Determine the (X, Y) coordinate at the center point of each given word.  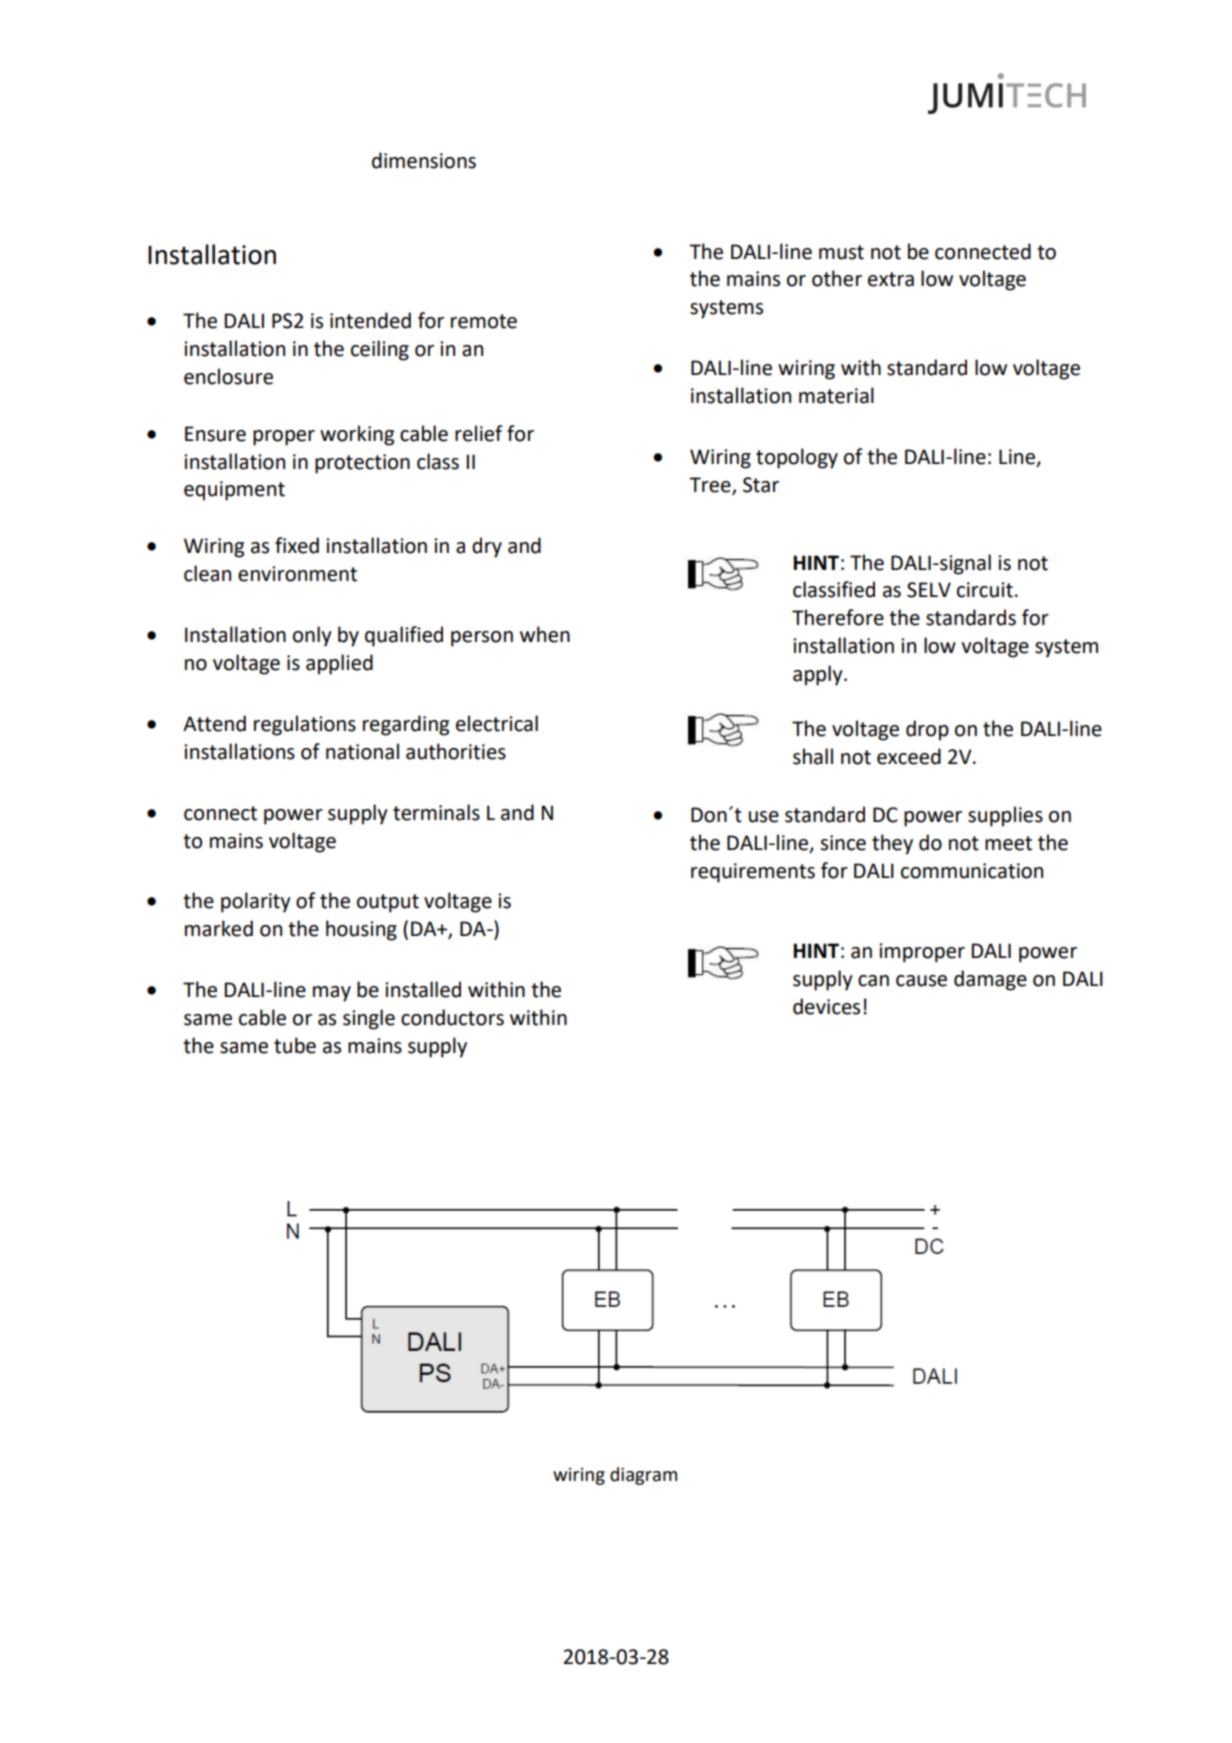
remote (484, 321)
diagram (643, 1476)
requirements (753, 873)
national (362, 751)
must (841, 252)
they (892, 844)
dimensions (424, 160)
